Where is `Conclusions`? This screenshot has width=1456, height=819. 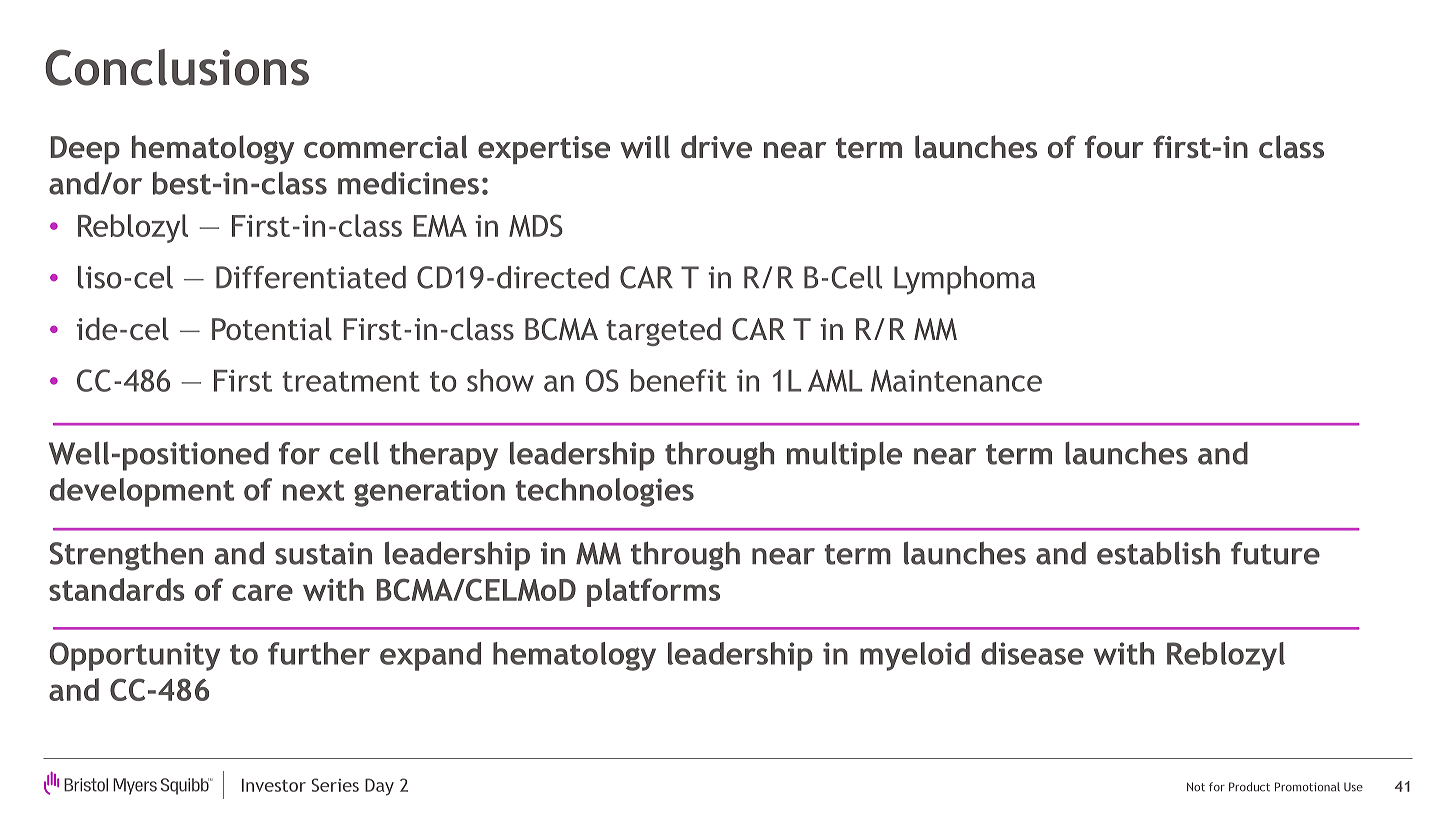 Conclusions is located at coordinates (177, 67).
